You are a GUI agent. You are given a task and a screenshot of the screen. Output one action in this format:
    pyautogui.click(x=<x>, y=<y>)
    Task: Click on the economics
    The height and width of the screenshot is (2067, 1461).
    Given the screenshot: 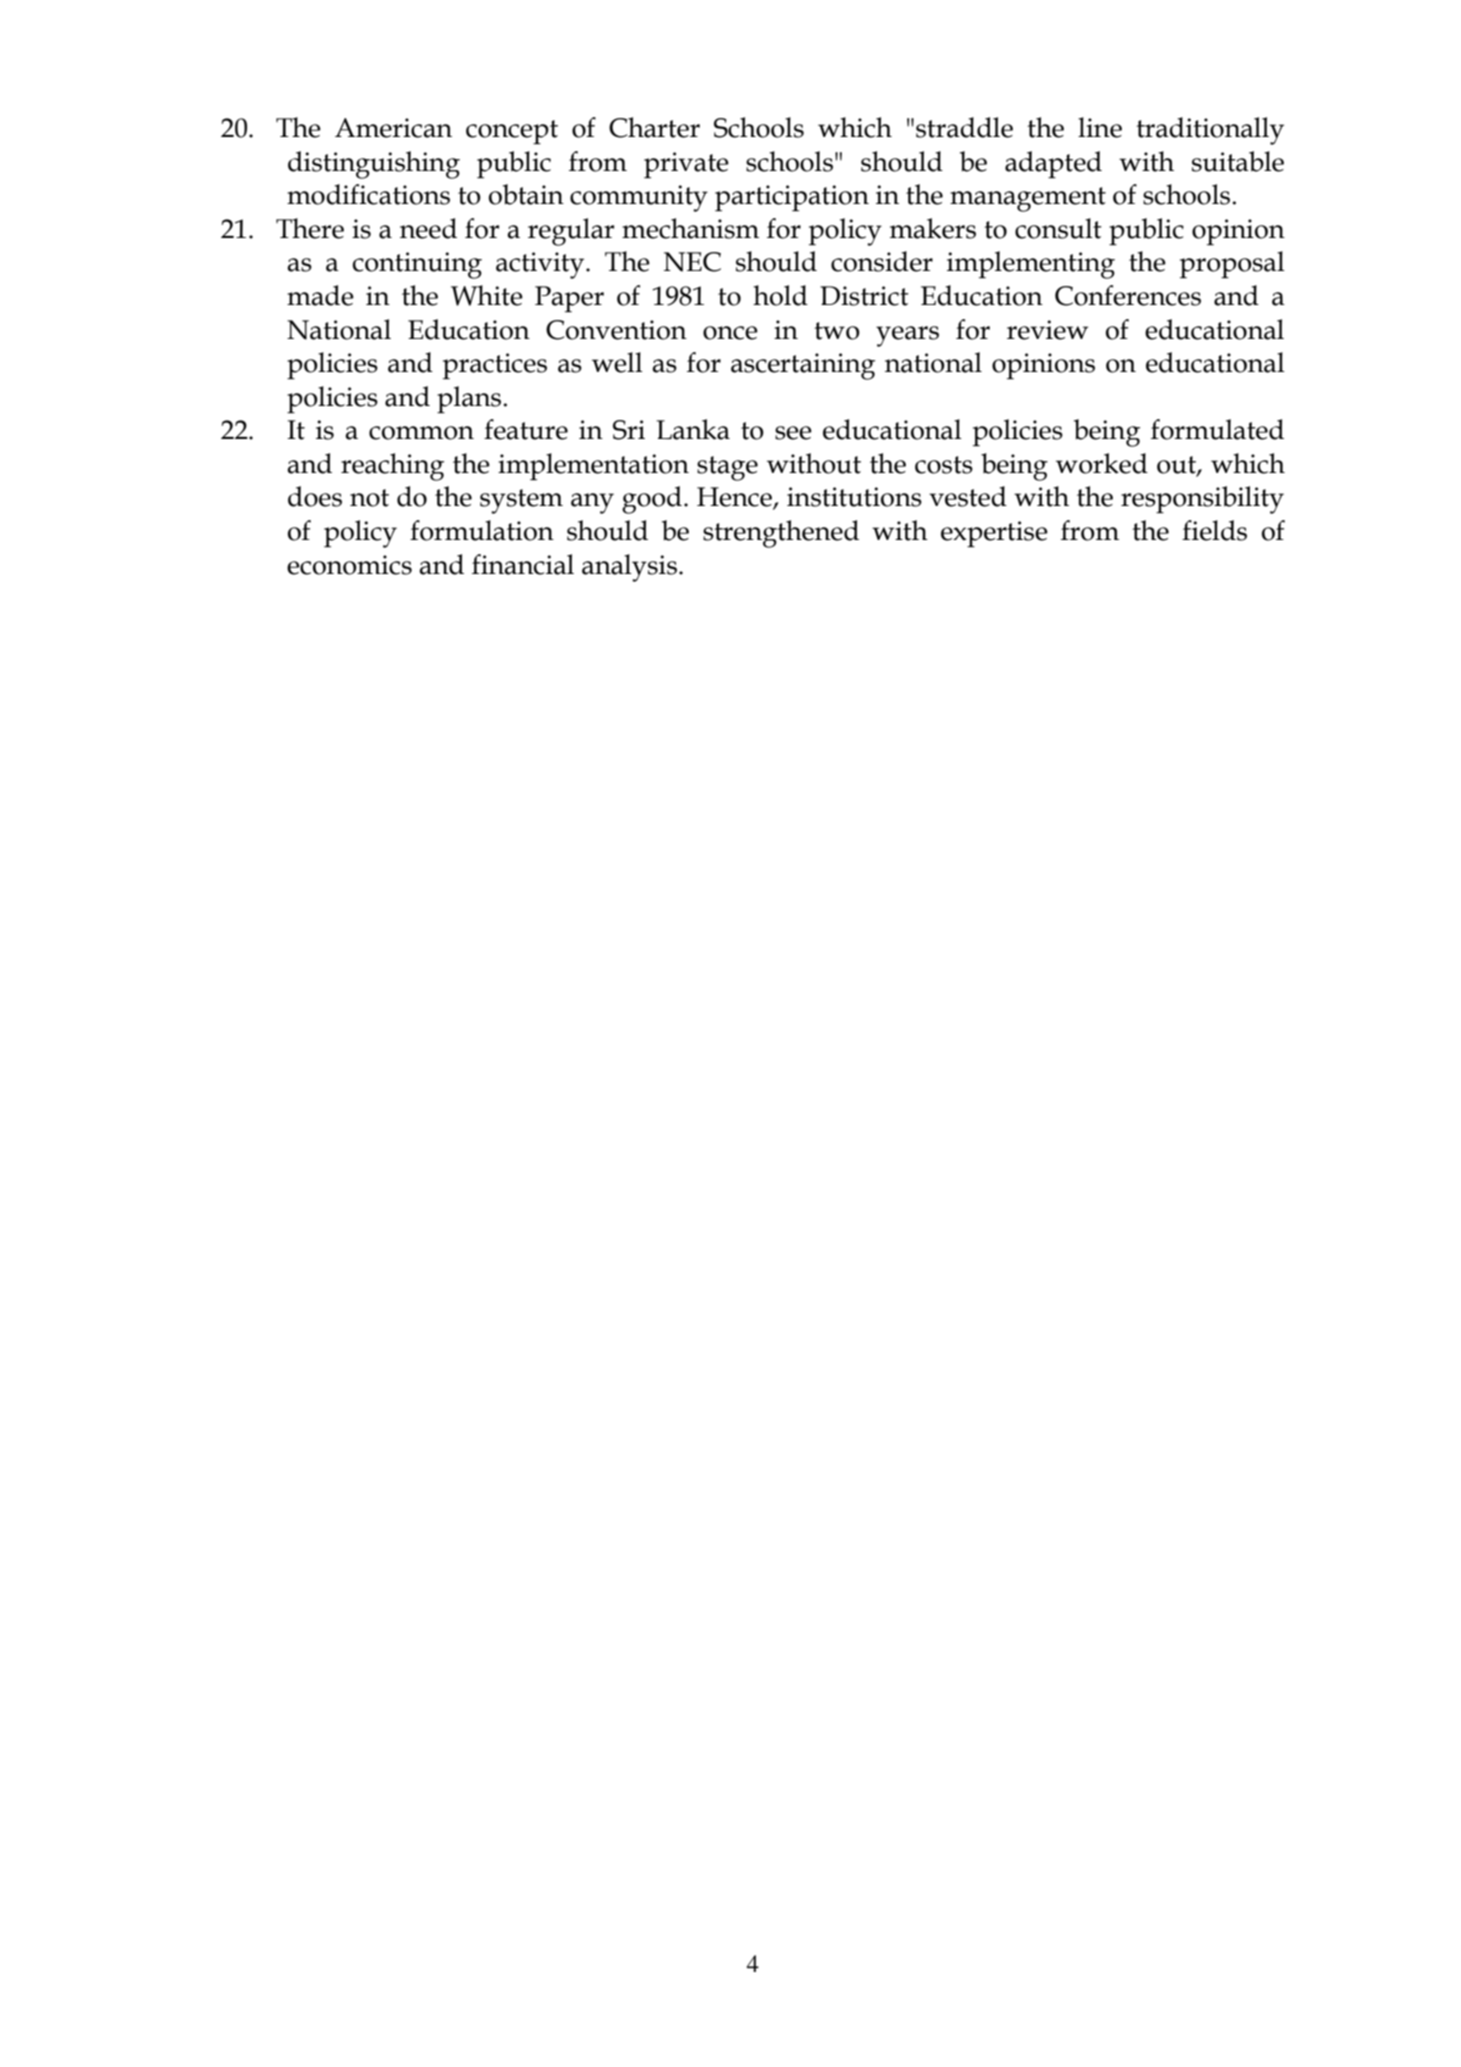 What is the action you would take?
    pyautogui.click(x=349, y=565)
